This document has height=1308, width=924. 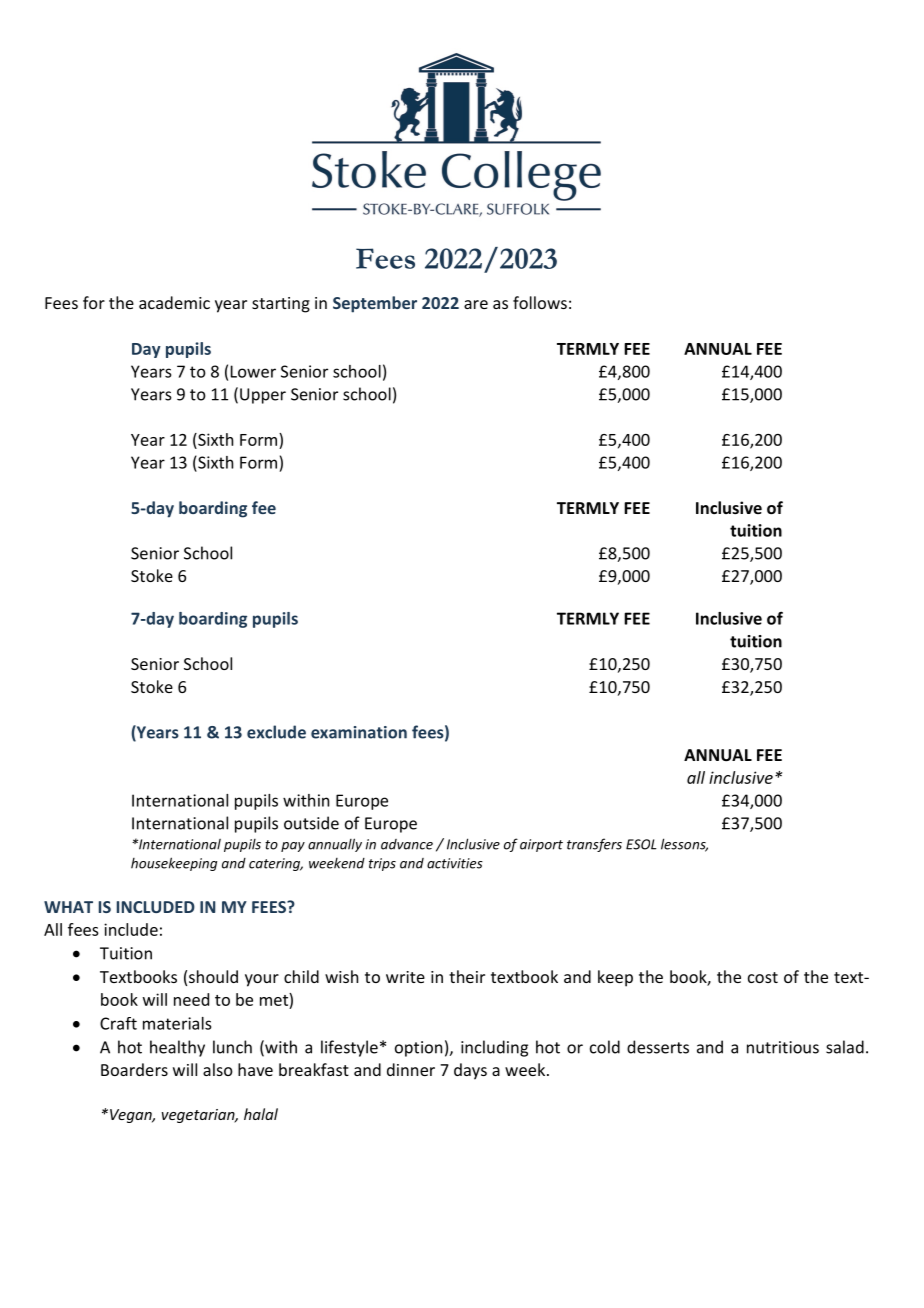 I want to click on WHAT, so click(x=68, y=907).
